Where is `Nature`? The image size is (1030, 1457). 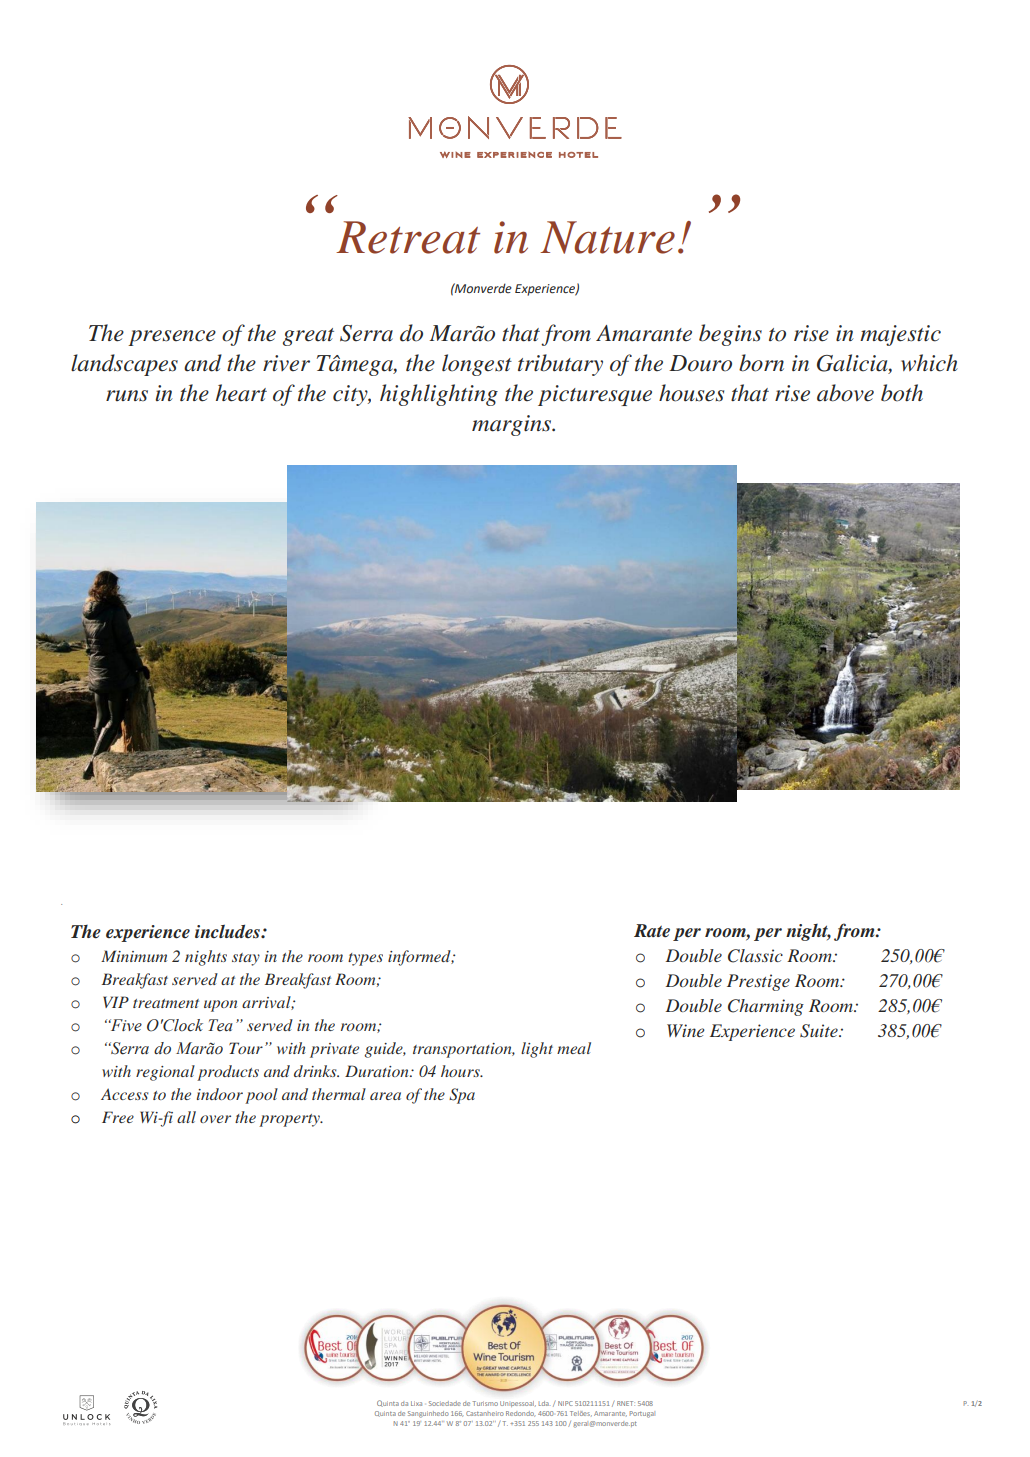
Nature is located at coordinates (607, 237).
